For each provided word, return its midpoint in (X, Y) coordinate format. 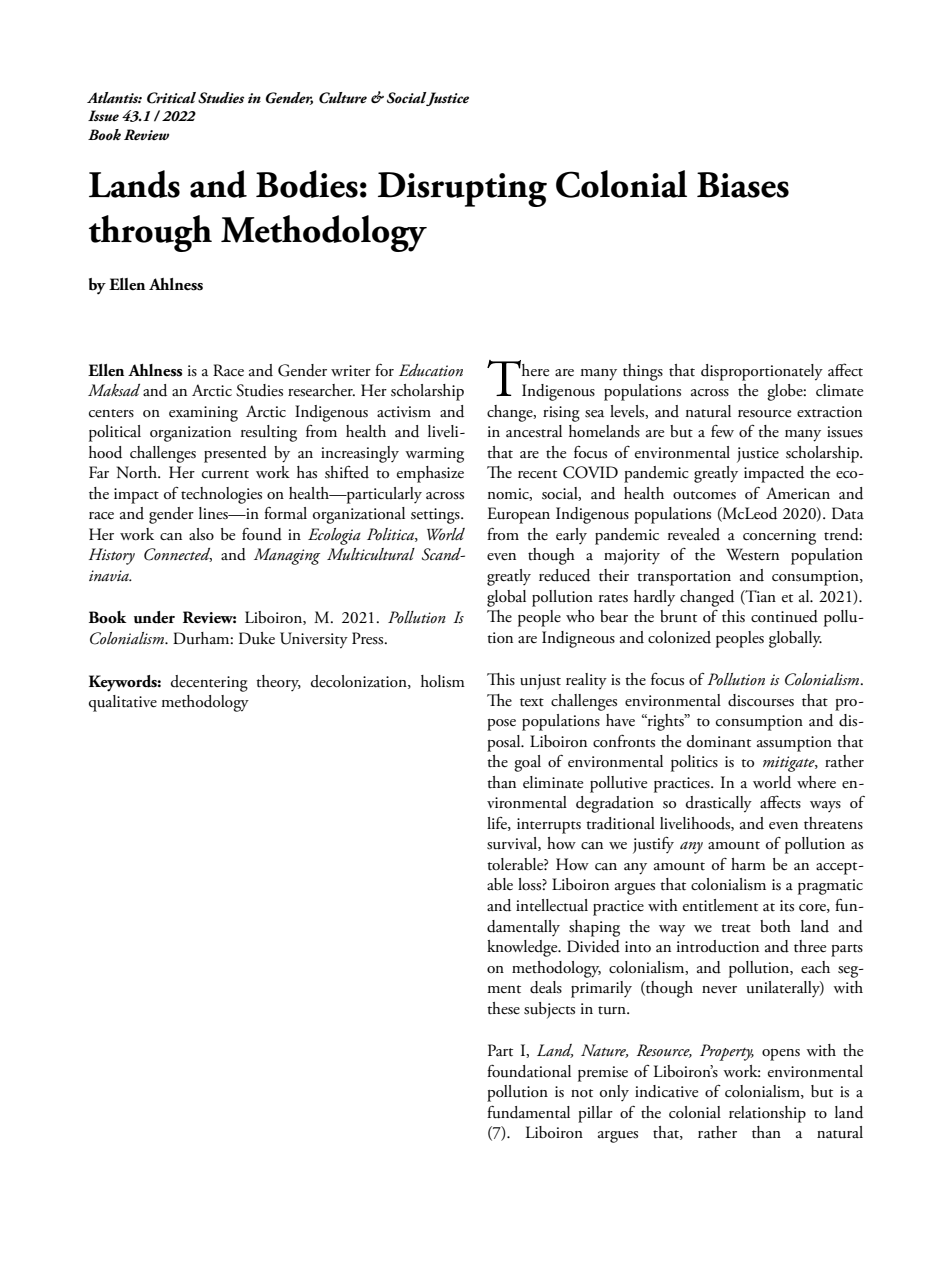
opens (781, 1055)
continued (784, 616)
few (722, 431)
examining (203, 414)
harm (748, 864)
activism (404, 412)
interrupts (549, 826)
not (582, 1093)
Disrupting (462, 189)
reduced (564, 575)
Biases (743, 185)
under (154, 617)
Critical (171, 98)
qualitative (123, 703)
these (503, 1008)
